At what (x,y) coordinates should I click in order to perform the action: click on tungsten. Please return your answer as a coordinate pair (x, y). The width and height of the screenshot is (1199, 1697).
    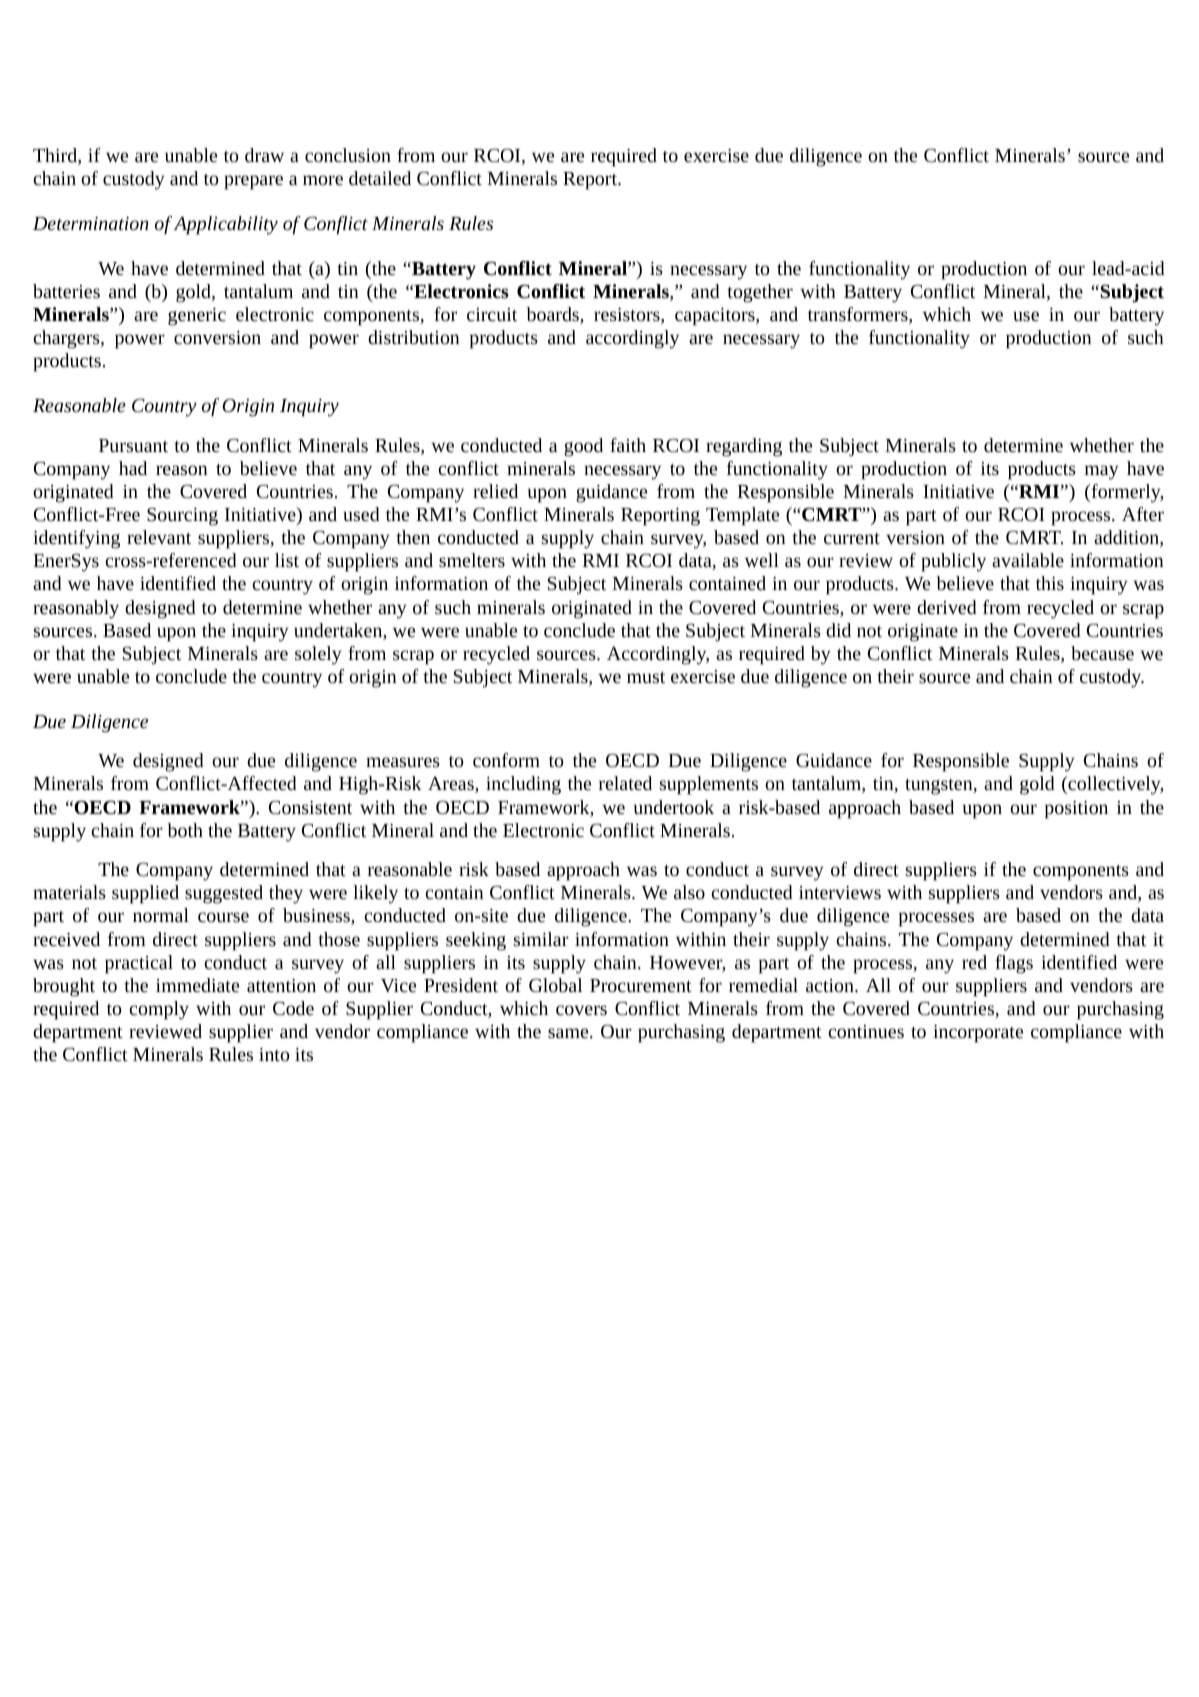
    Looking at the image, I should click on (940, 787).
